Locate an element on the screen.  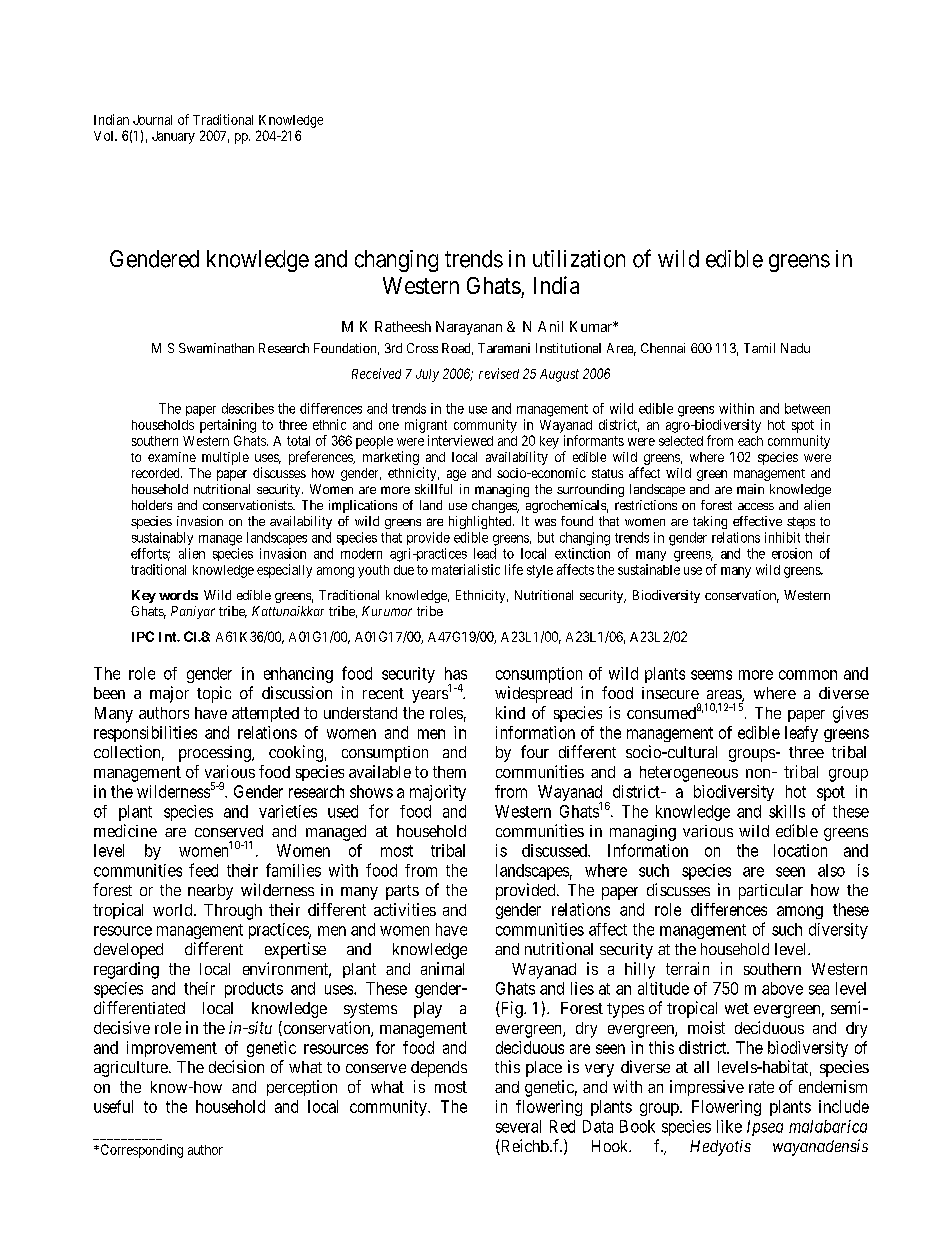
utilization is located at coordinates (579, 259).
